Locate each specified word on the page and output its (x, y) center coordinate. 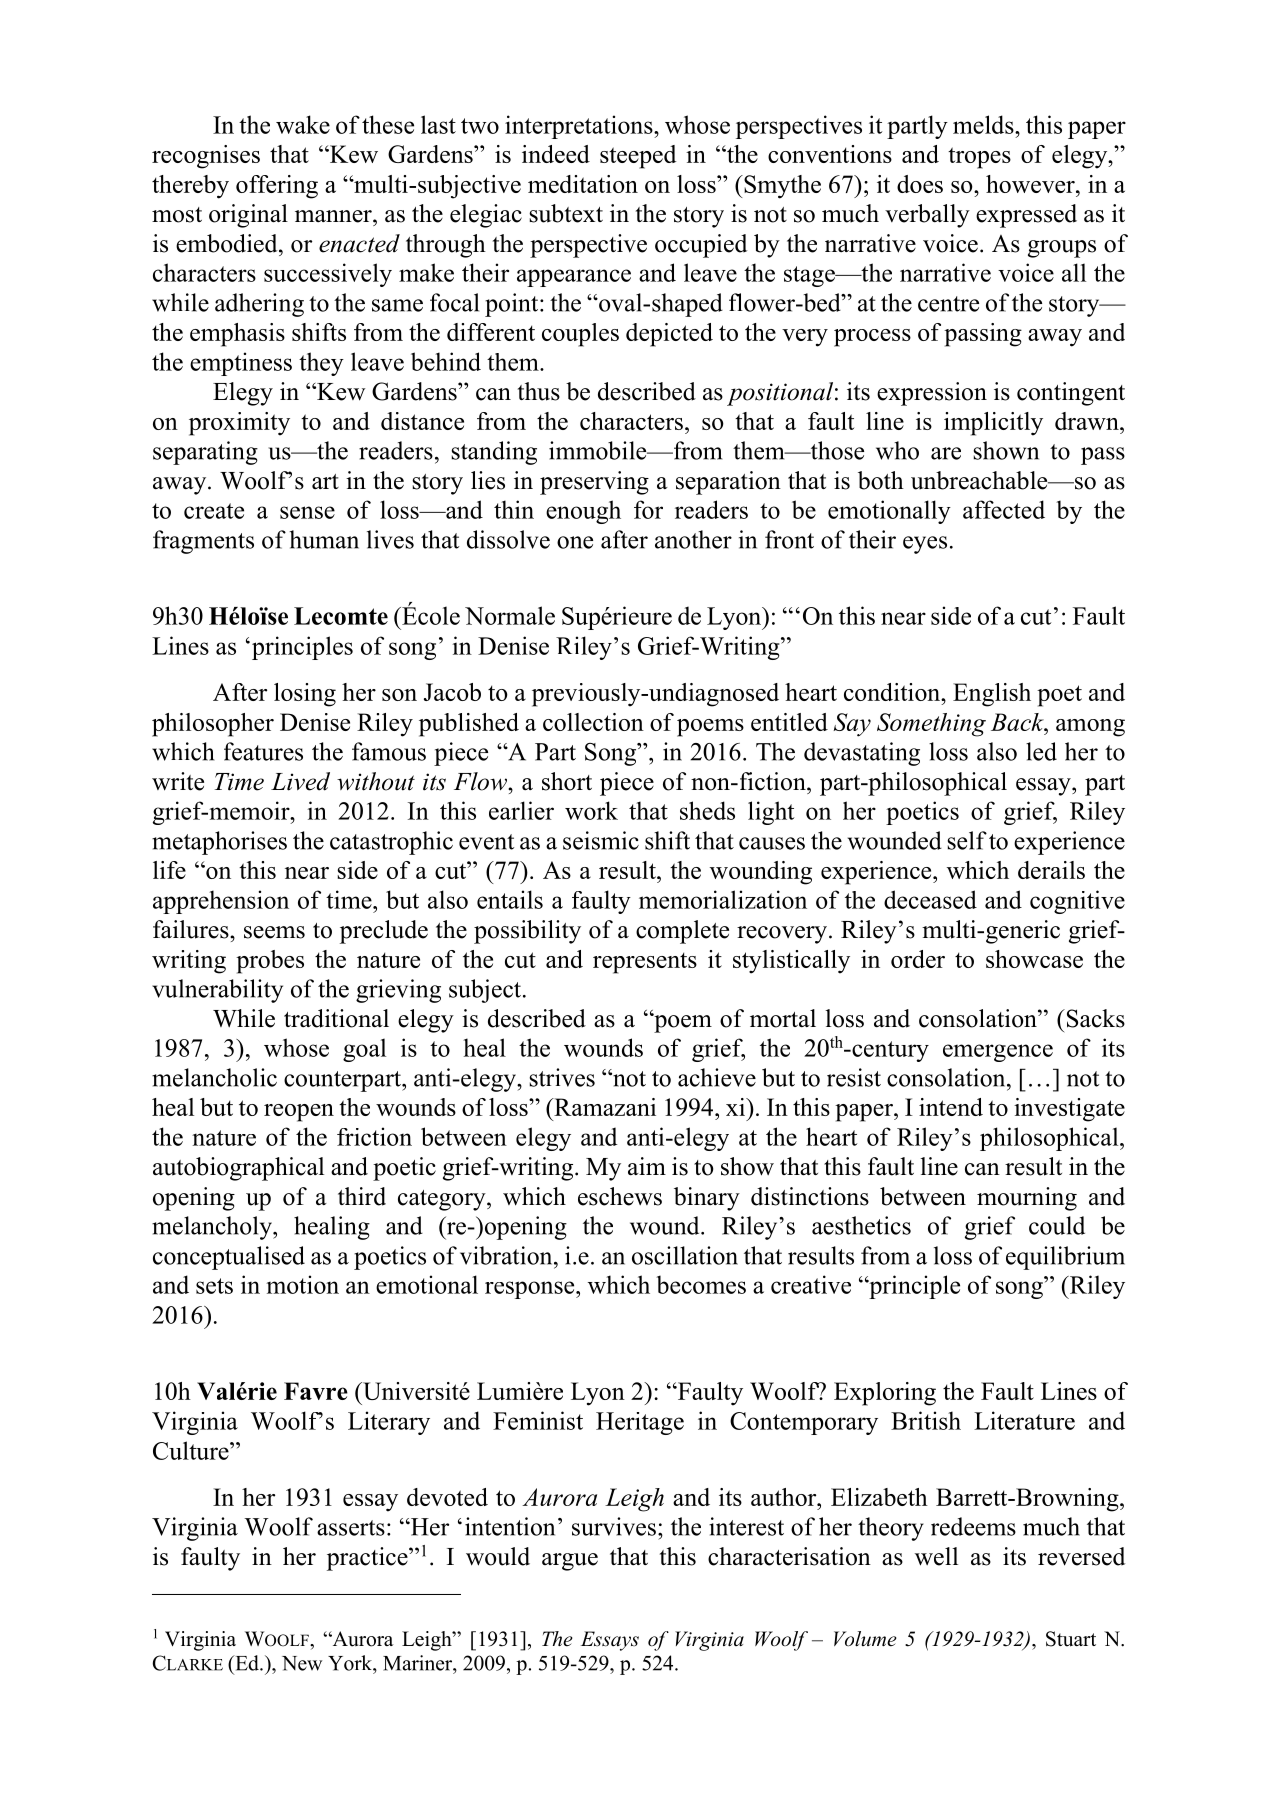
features (263, 751)
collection (593, 722)
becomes (701, 1284)
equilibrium (1065, 1258)
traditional (336, 1018)
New (302, 1663)
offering (277, 187)
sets (214, 1286)
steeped (638, 157)
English (992, 695)
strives (562, 1077)
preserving (594, 483)
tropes (979, 158)
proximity (239, 424)
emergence (998, 1053)
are (946, 453)
